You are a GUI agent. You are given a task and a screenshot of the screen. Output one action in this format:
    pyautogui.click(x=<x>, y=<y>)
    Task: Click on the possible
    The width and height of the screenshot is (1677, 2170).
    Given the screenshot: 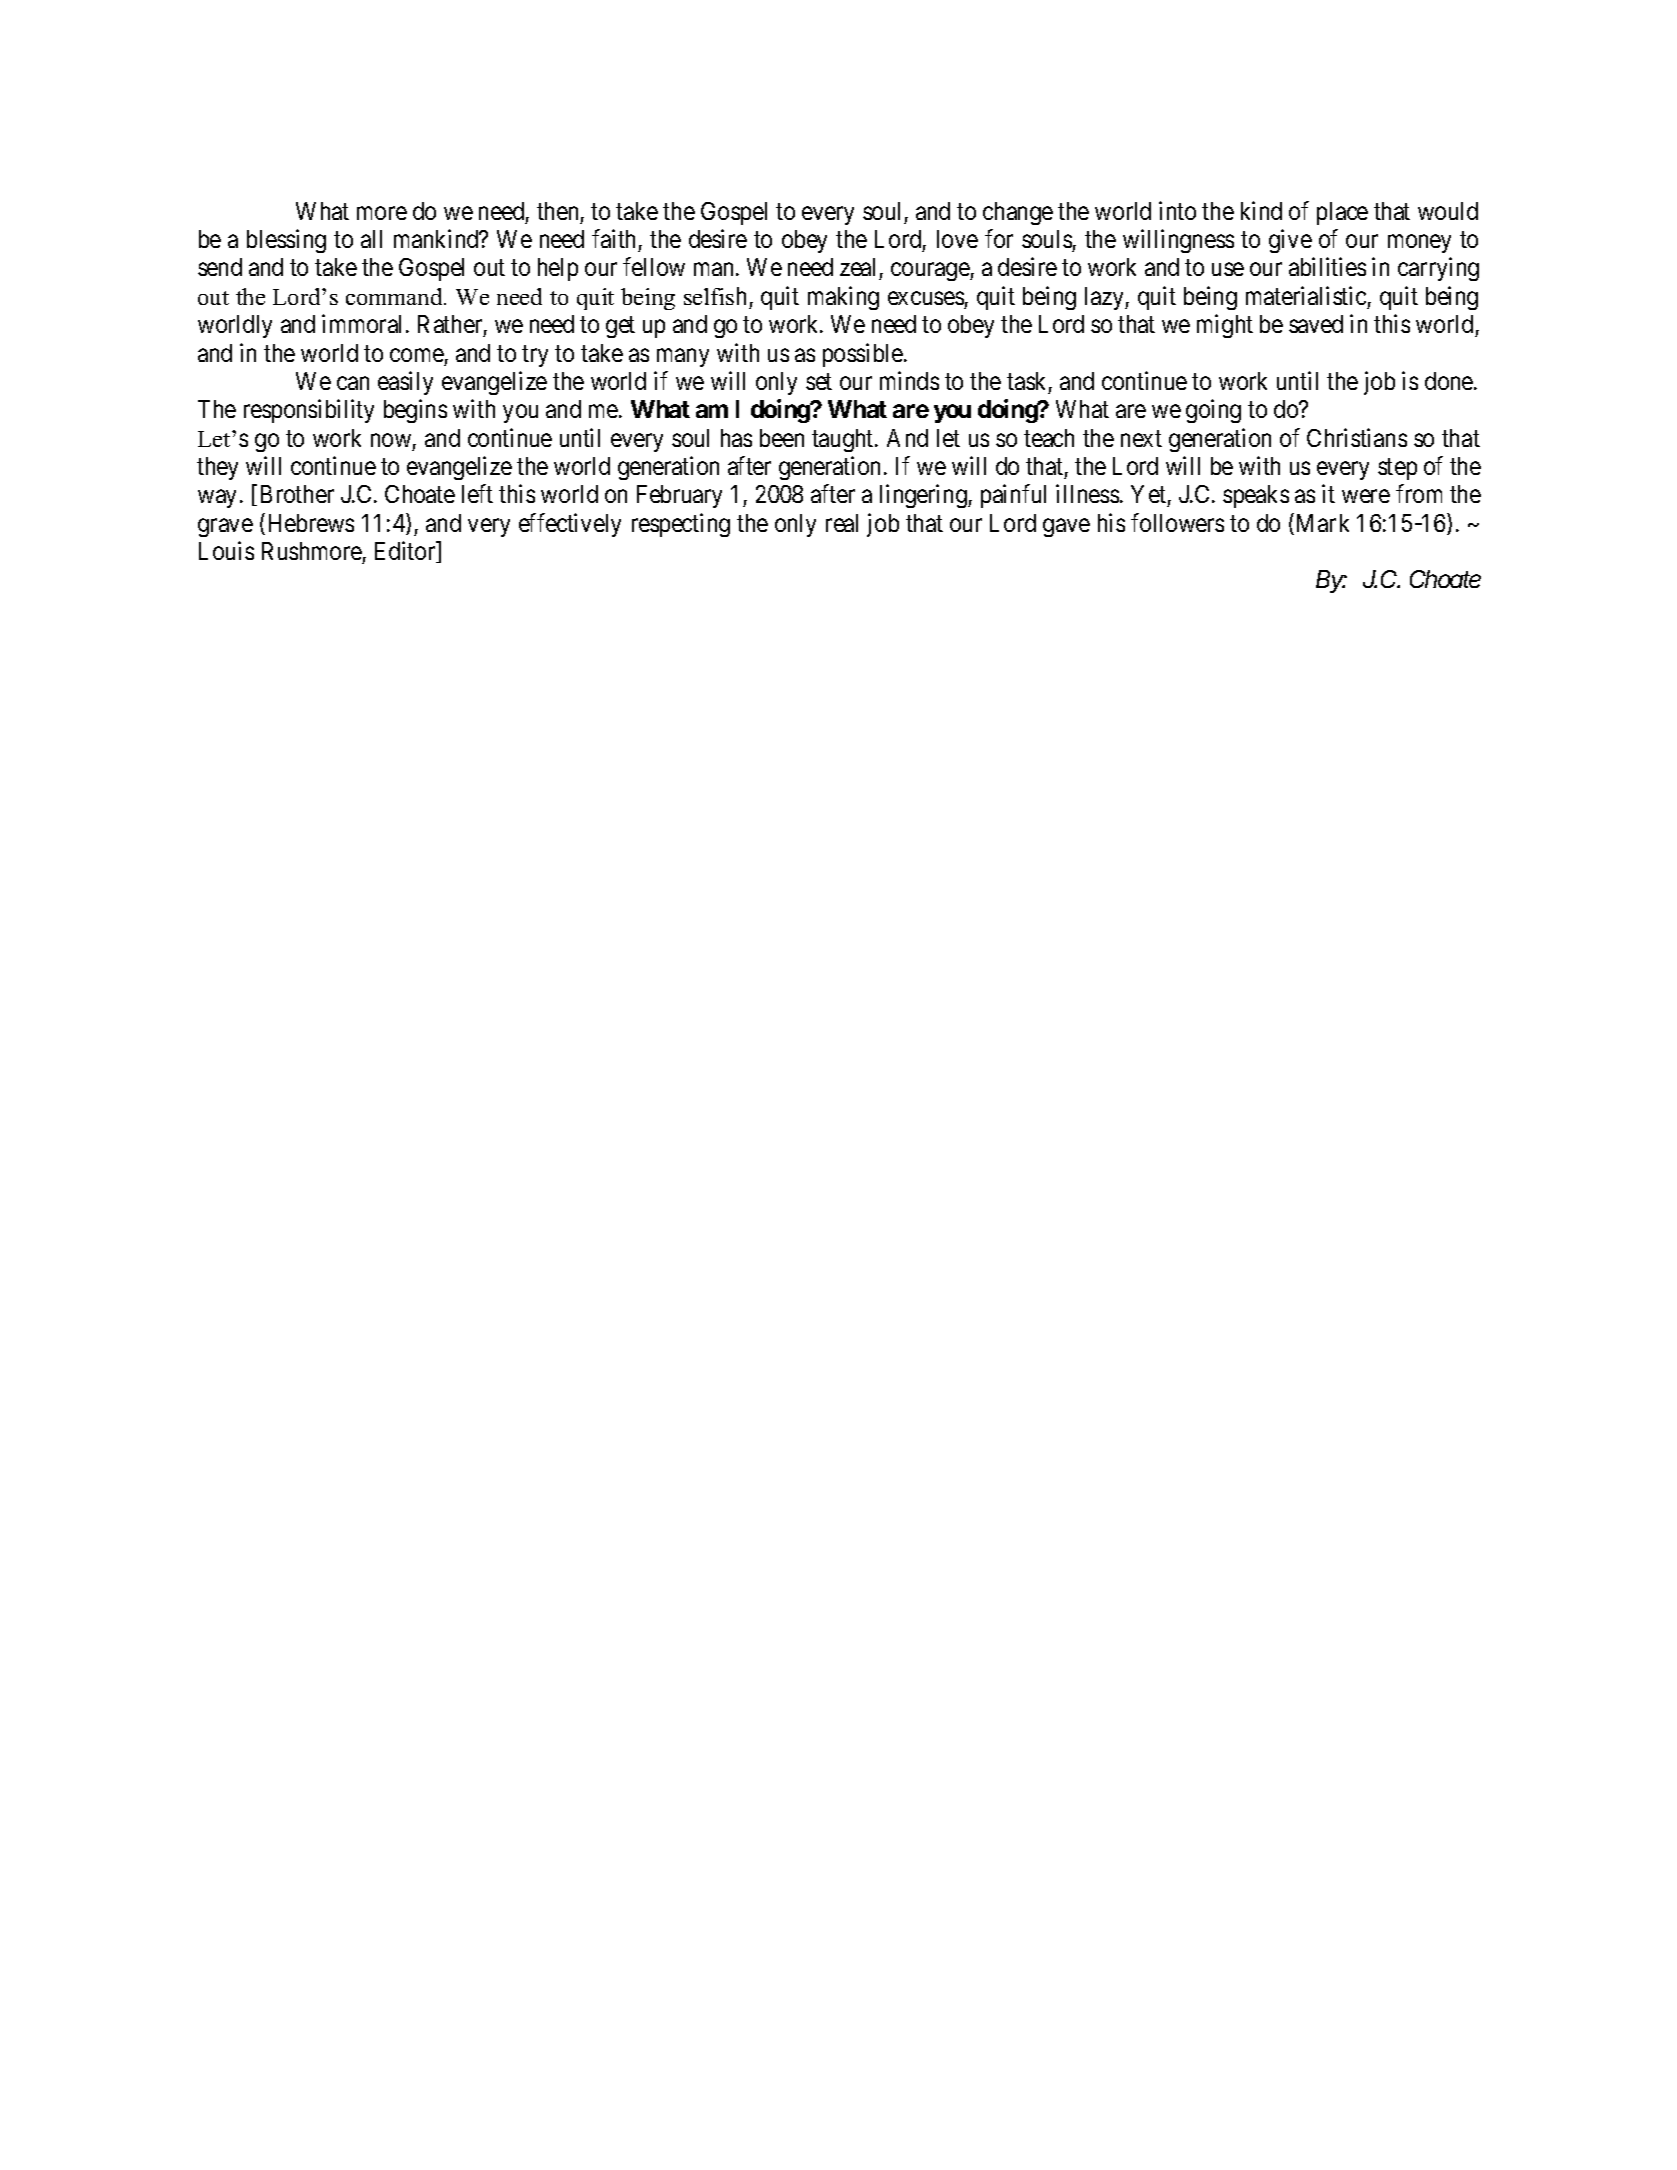 What is the action you would take?
    pyautogui.click(x=863, y=355)
